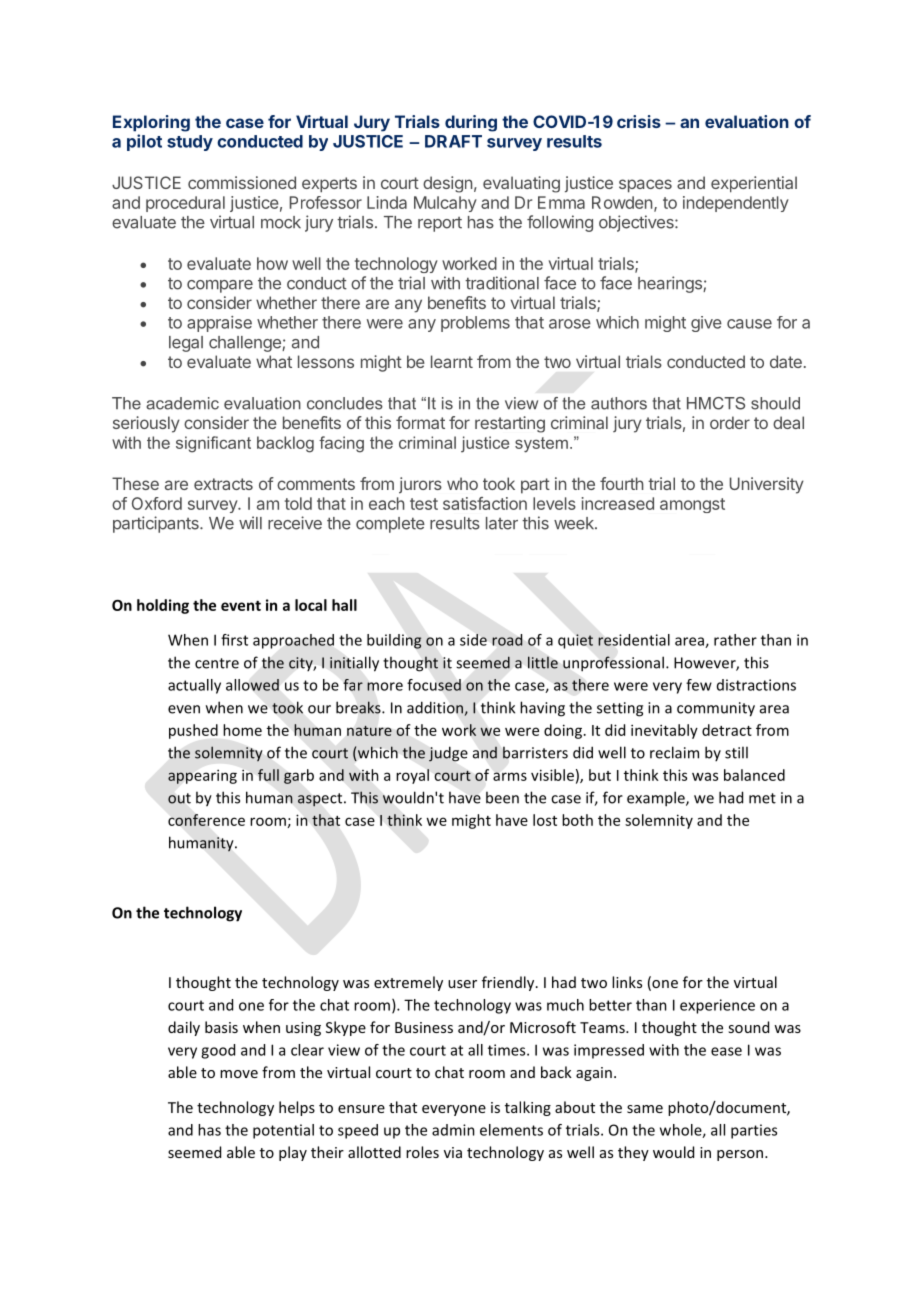 This image has height=1308, width=924. What do you see at coordinates (182, 403) in the image?
I see `academic` at bounding box center [182, 403].
